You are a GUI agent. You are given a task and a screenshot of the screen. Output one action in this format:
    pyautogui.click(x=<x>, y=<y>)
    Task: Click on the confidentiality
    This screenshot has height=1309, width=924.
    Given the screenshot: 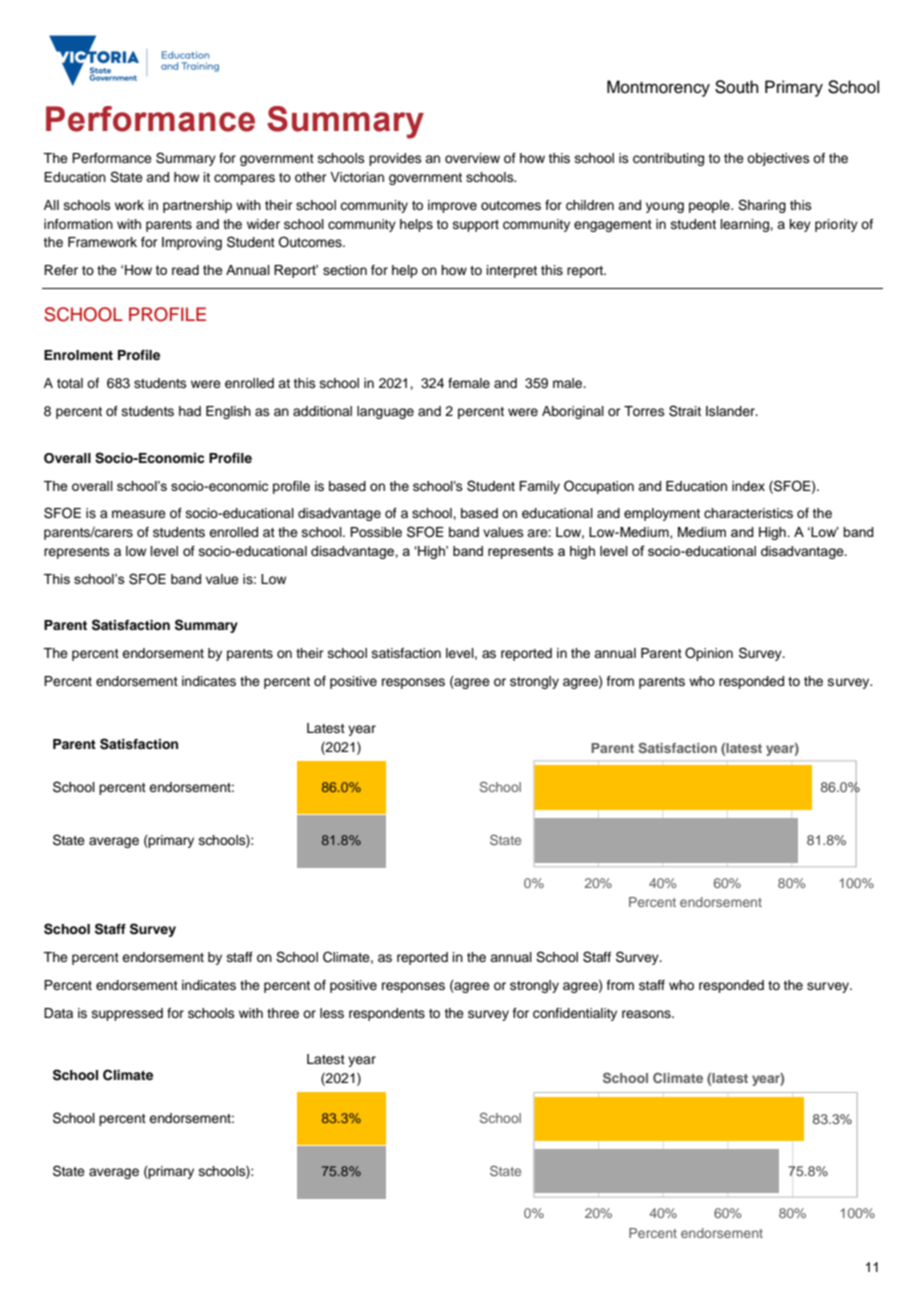 What is the action you would take?
    pyautogui.click(x=575, y=1014)
